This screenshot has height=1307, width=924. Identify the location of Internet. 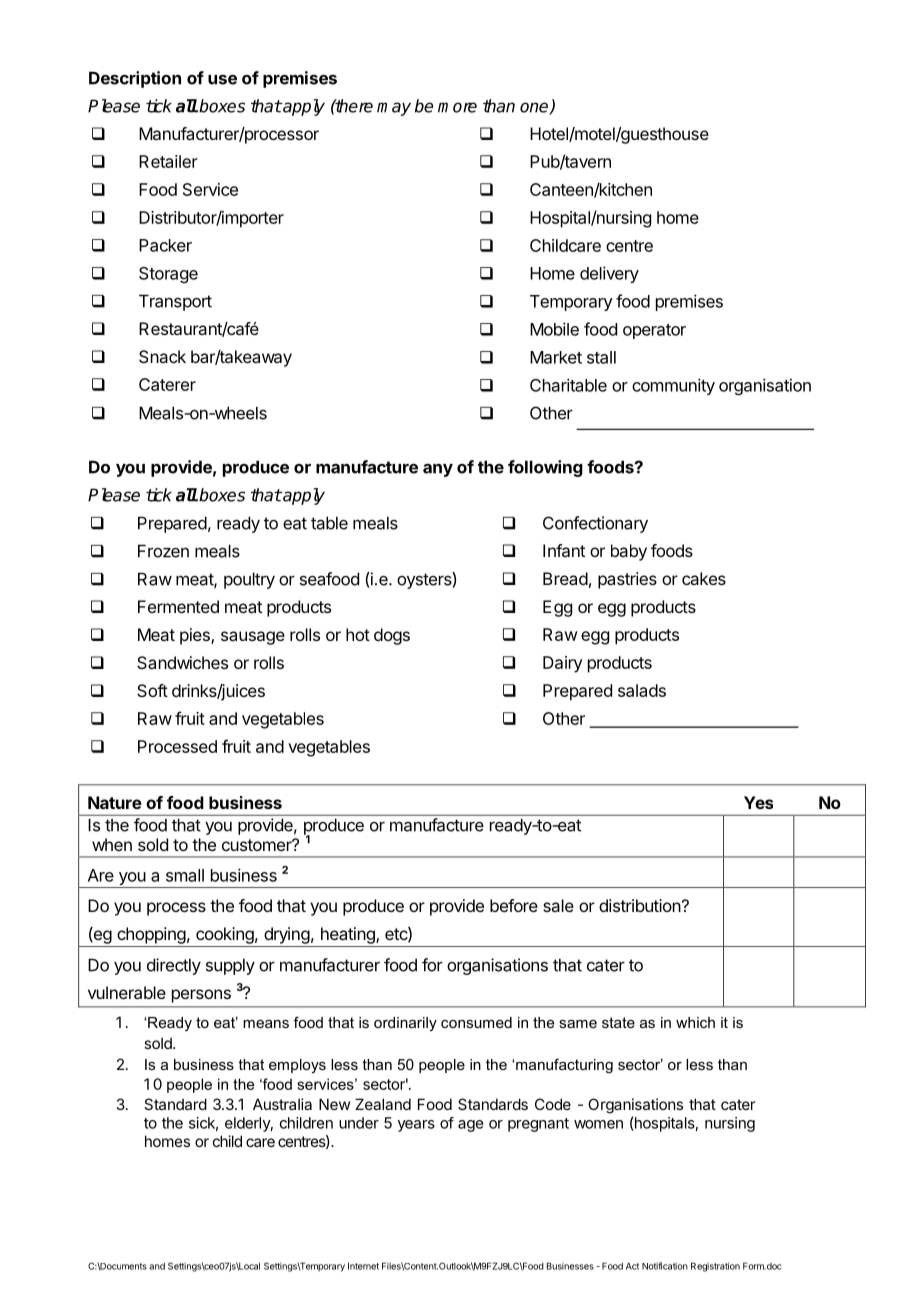
(363, 1266).
